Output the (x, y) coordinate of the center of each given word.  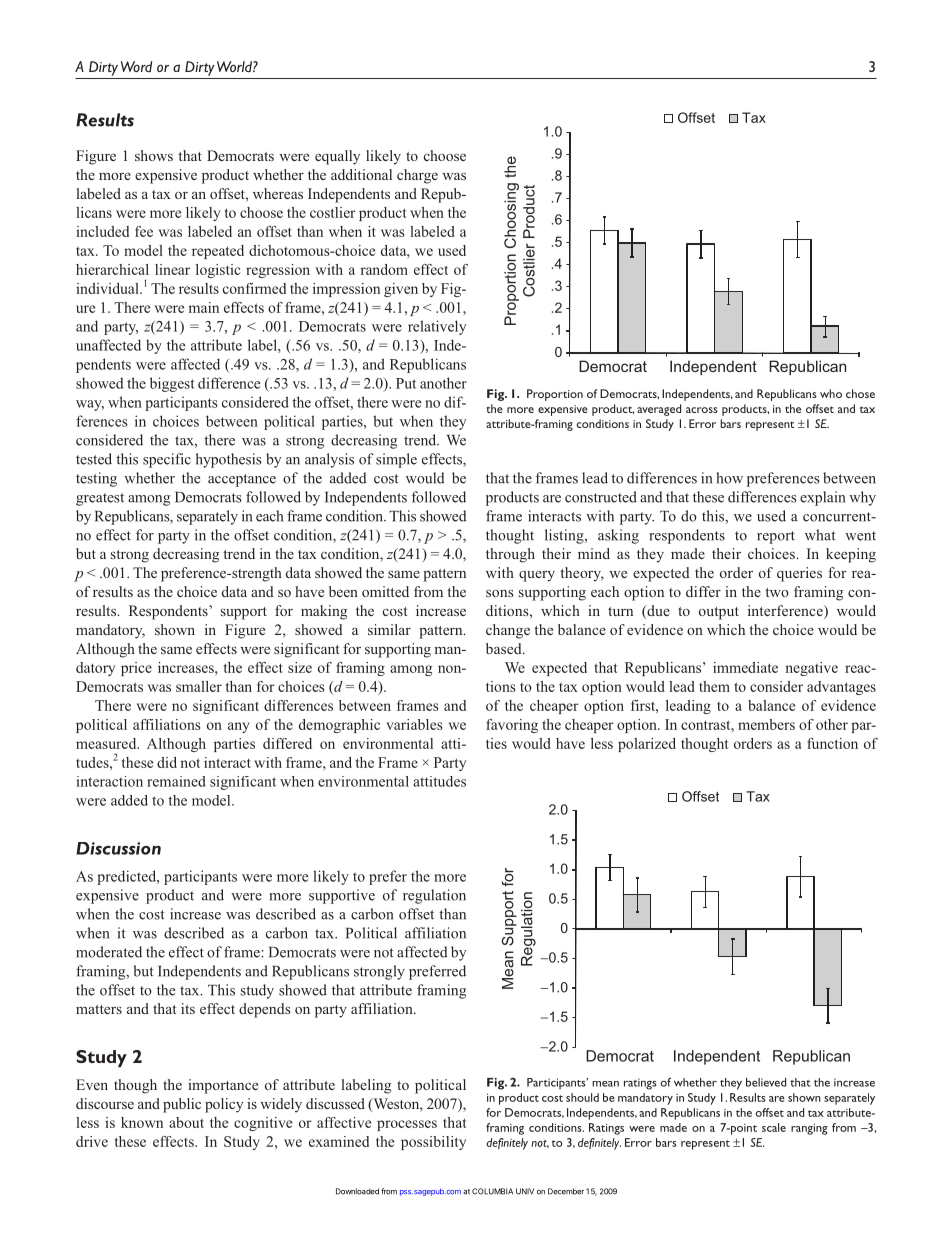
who (831, 393)
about (186, 1122)
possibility (433, 1143)
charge (417, 176)
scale (774, 1127)
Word (136, 66)
